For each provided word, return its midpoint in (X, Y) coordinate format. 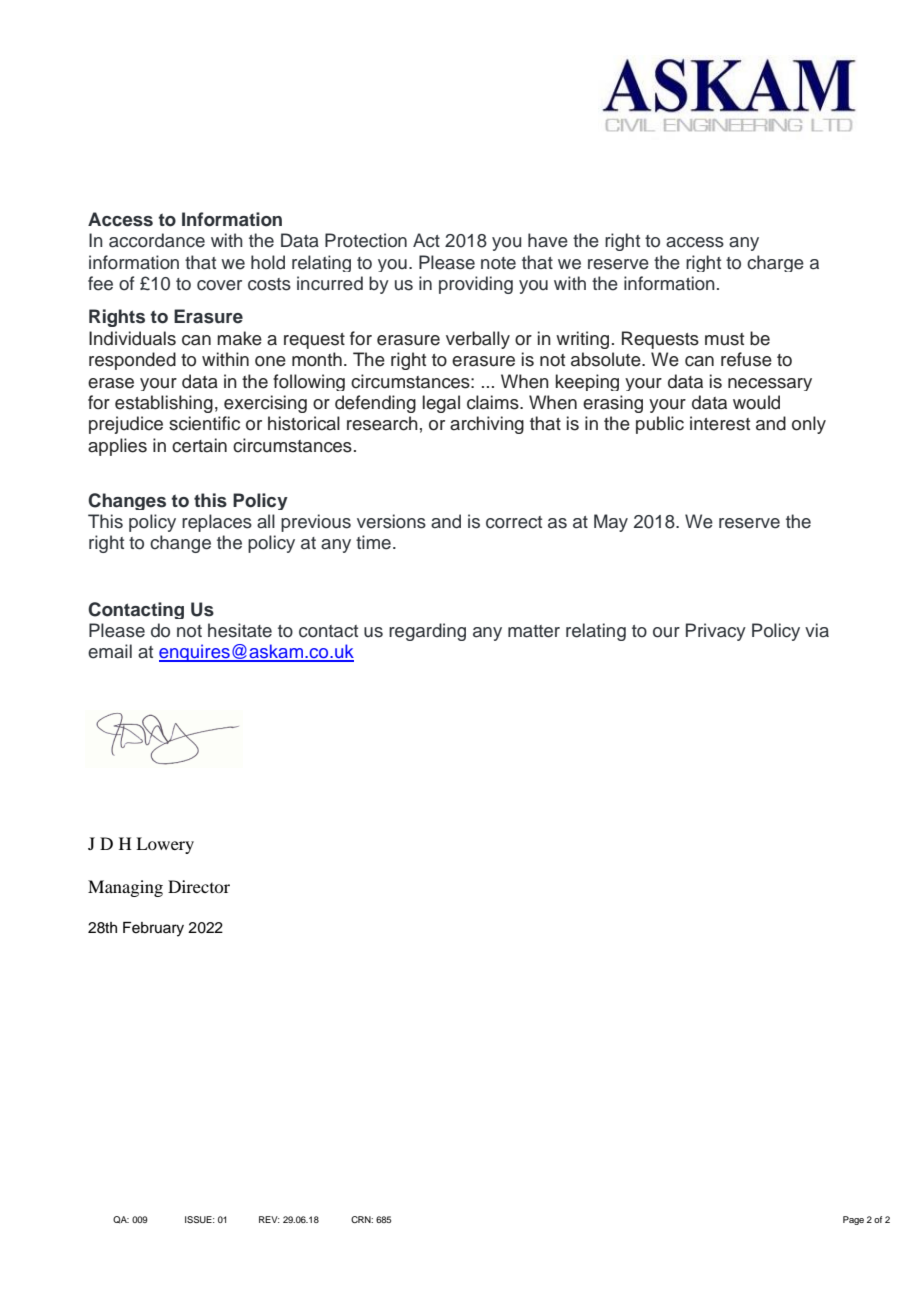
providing (476, 285)
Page (853, 1220)
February (153, 929)
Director (199, 886)
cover (219, 285)
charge (775, 263)
